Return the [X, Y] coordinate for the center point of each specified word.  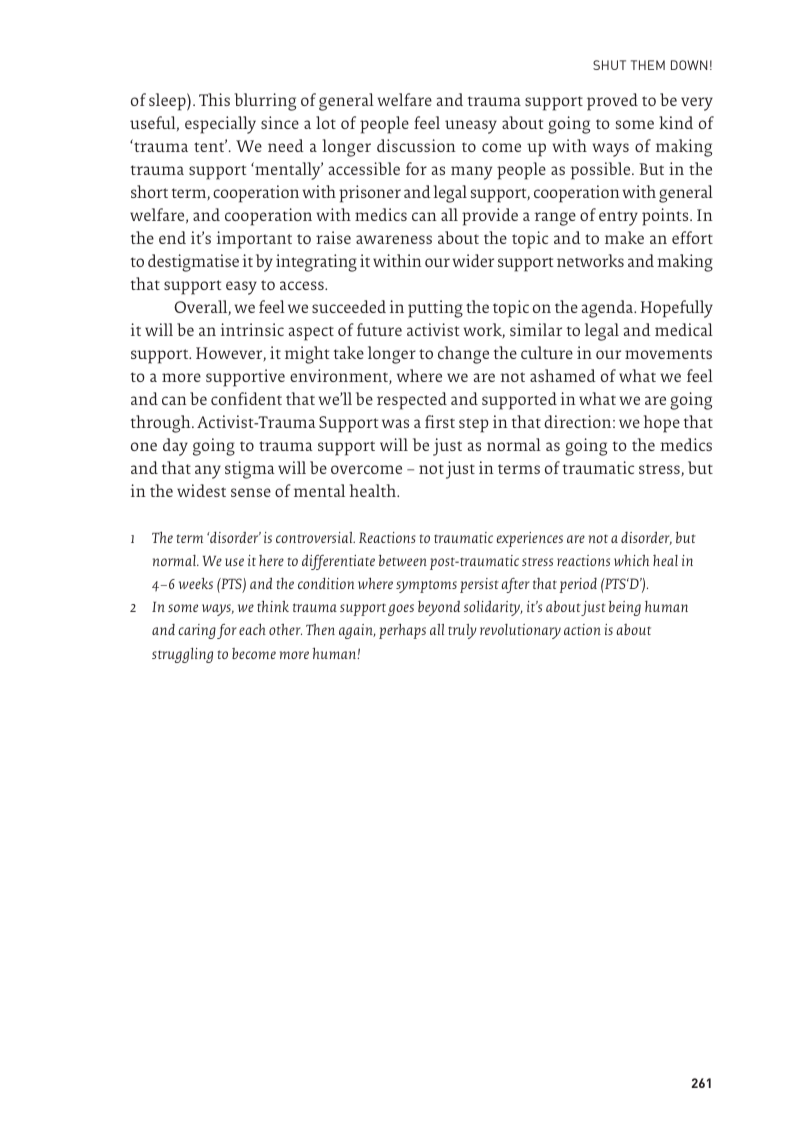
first [440, 421]
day [175, 447]
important [254, 240]
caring [197, 631]
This [214, 99]
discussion [416, 145]
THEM [648, 65]
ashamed [563, 375]
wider [473, 260]
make [624, 237]
